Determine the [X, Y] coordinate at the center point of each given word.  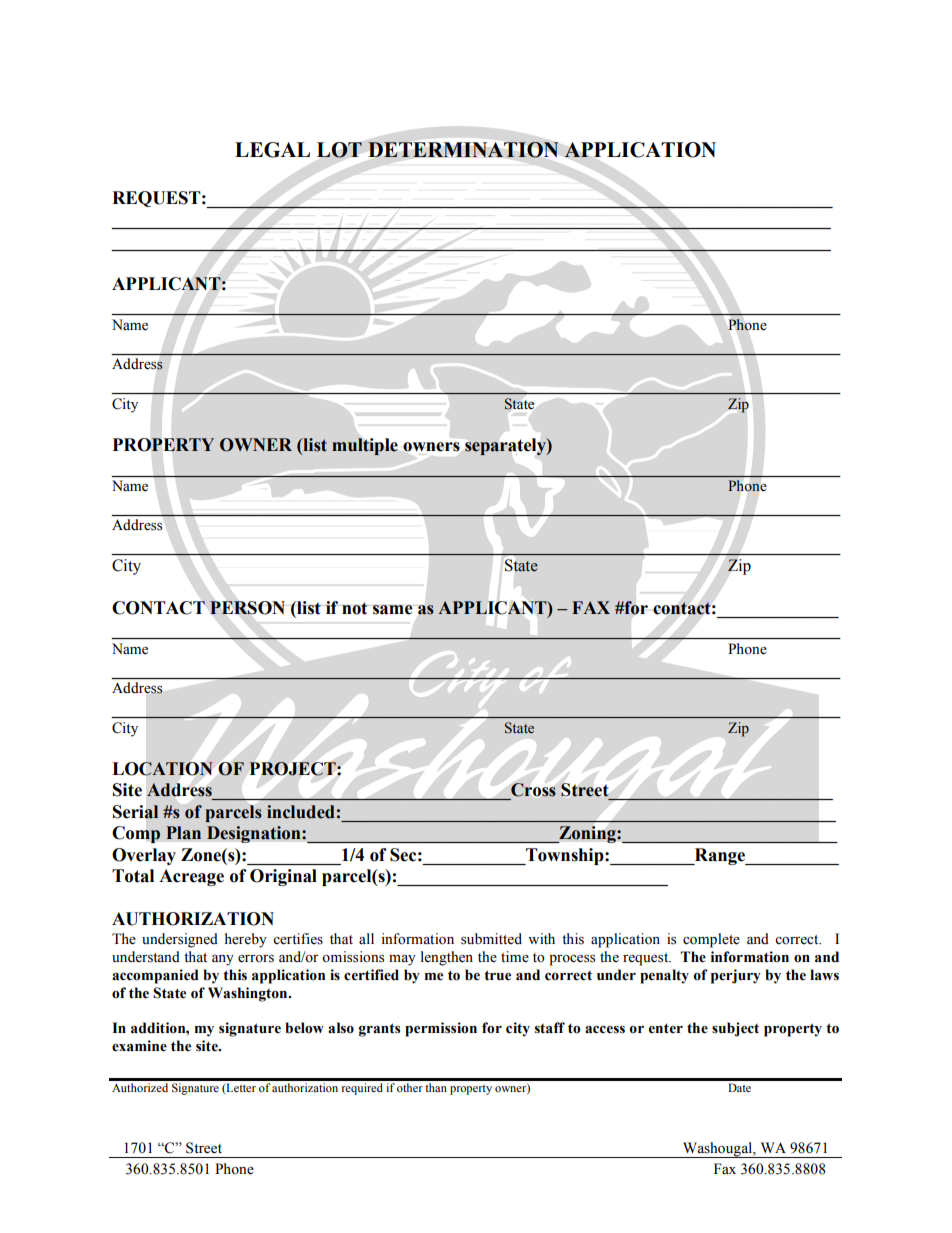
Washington [249, 994]
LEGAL [272, 150]
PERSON [247, 608]
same [393, 610]
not [355, 608]
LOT [339, 150]
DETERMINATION [463, 150]
